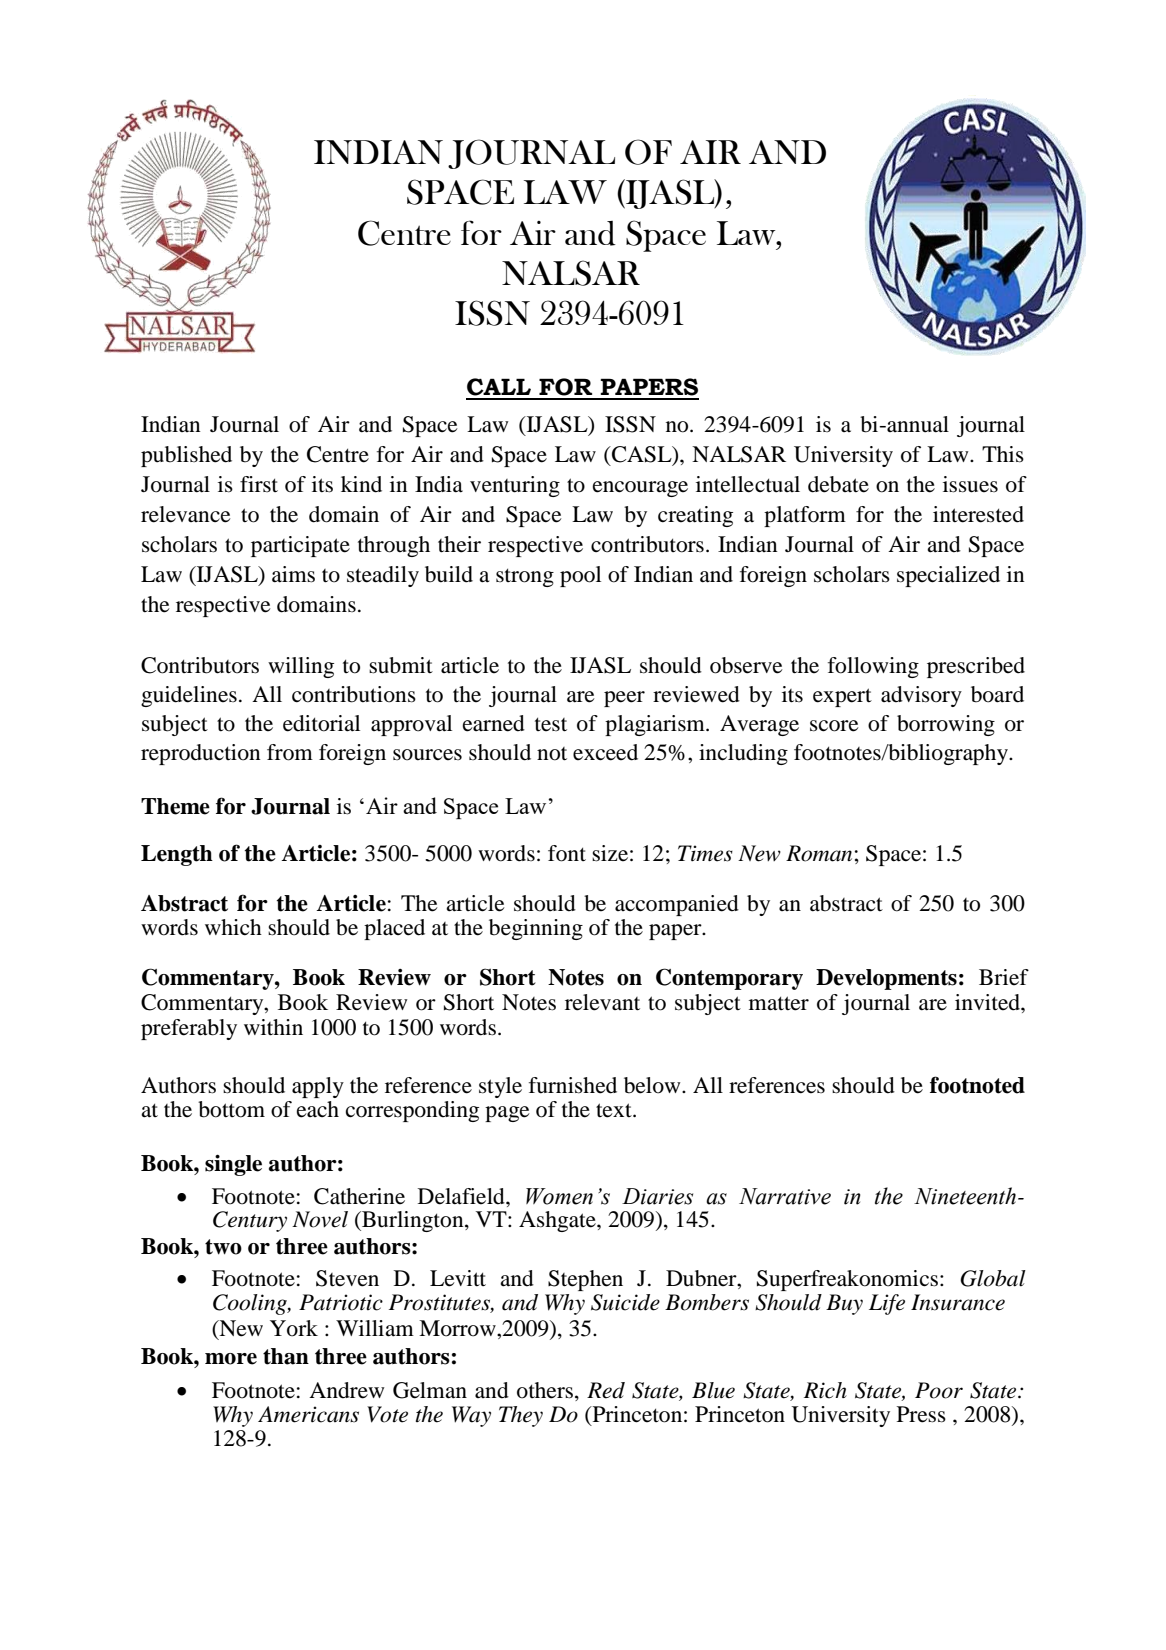  What do you see at coordinates (970, 484) in the screenshot?
I see `issues` at bounding box center [970, 484].
